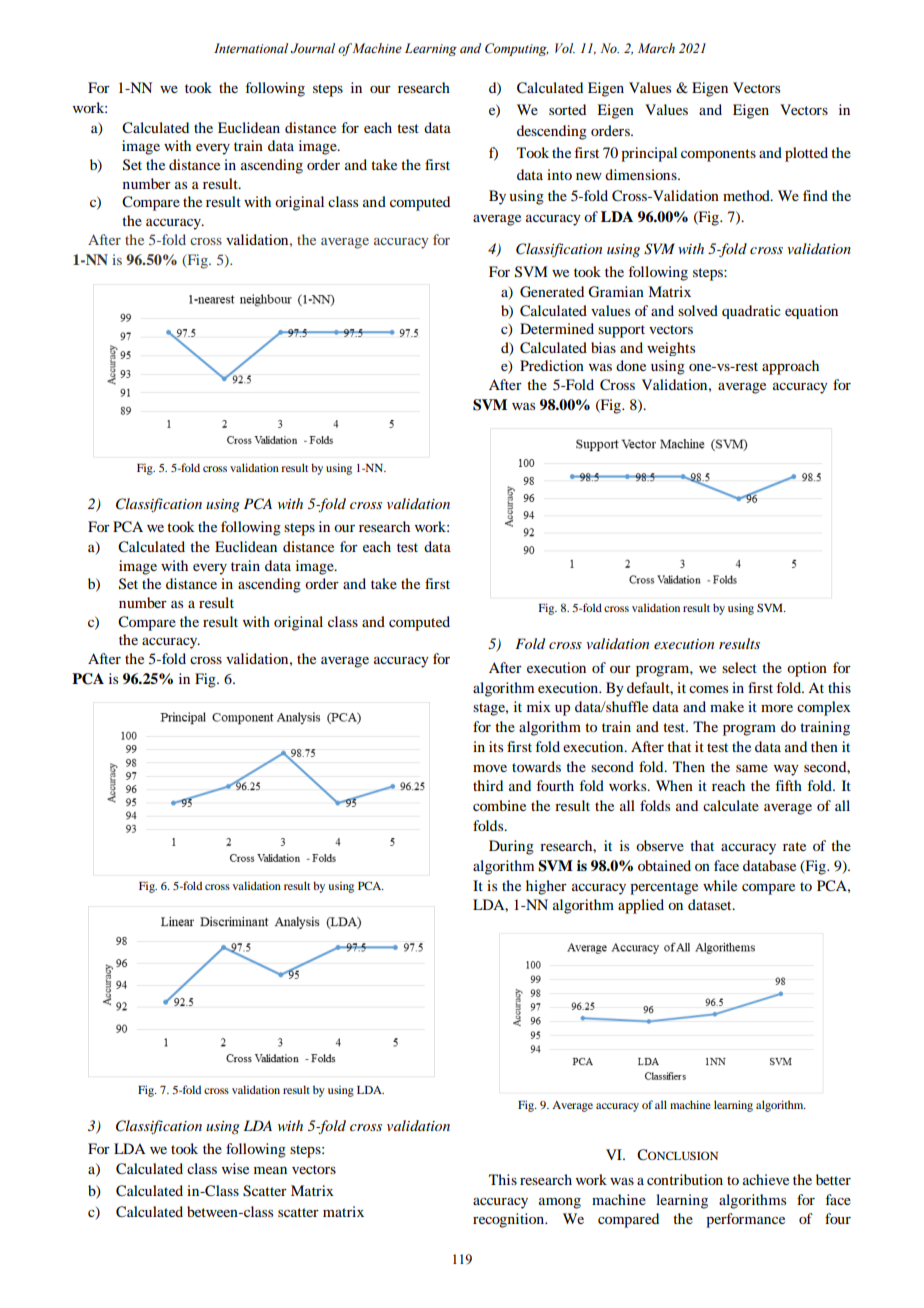  Describe the element at coordinates (546, 887) in the image. I see `higher` at that location.
